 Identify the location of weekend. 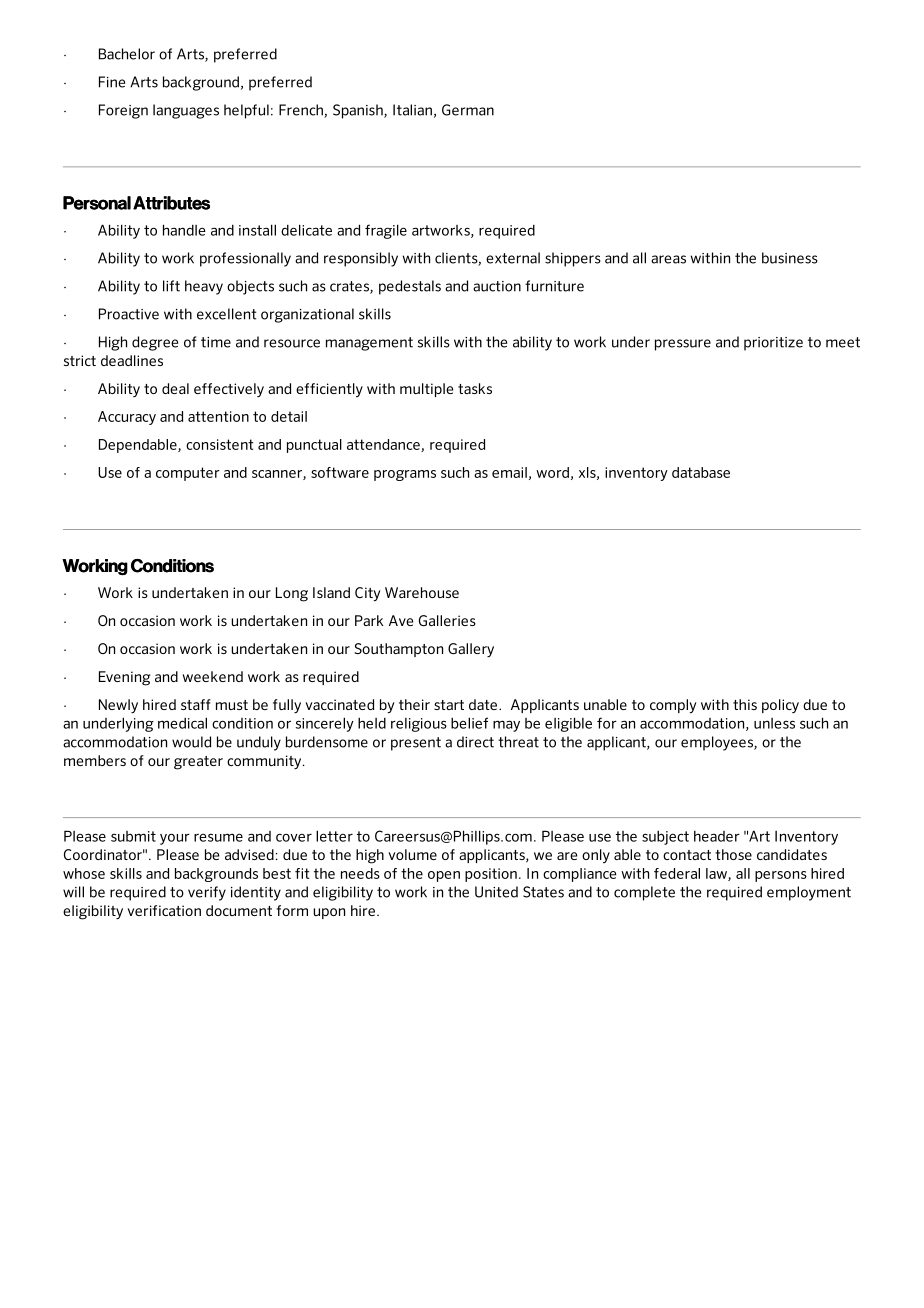
(213, 676).
